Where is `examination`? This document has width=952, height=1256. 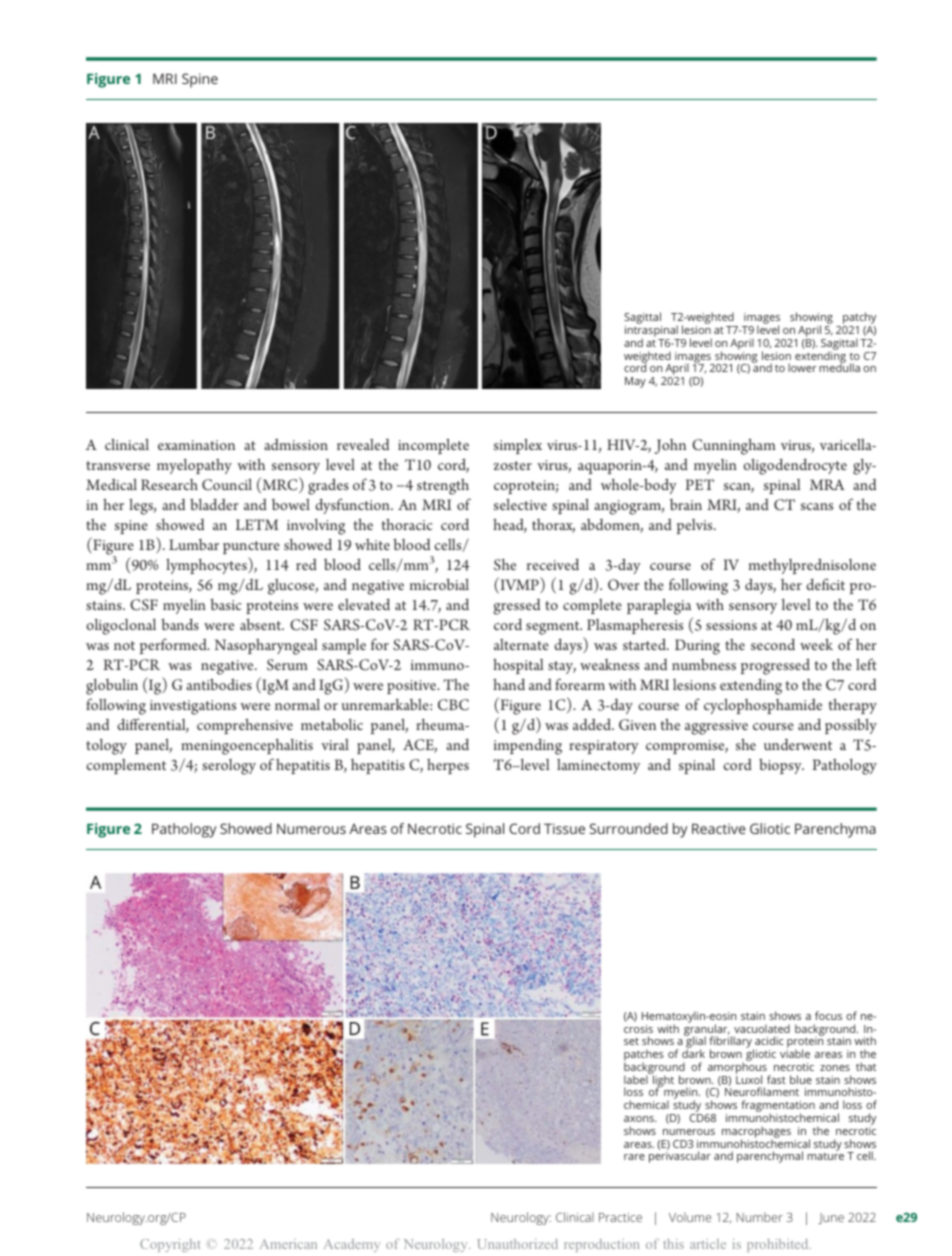 examination is located at coordinates (196, 445).
